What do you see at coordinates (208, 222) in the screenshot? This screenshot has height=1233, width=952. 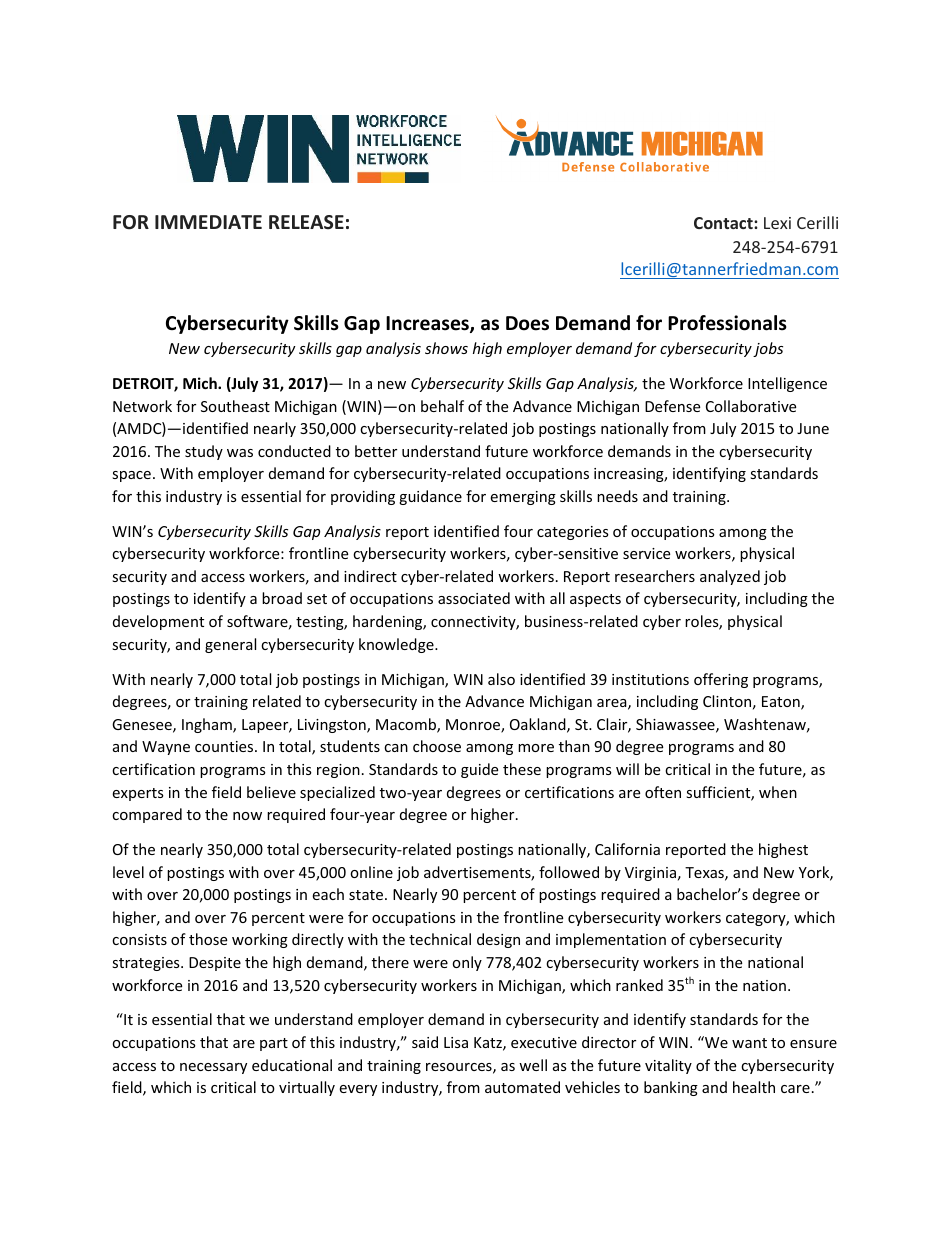 I see `IMMEDIATE` at bounding box center [208, 222].
